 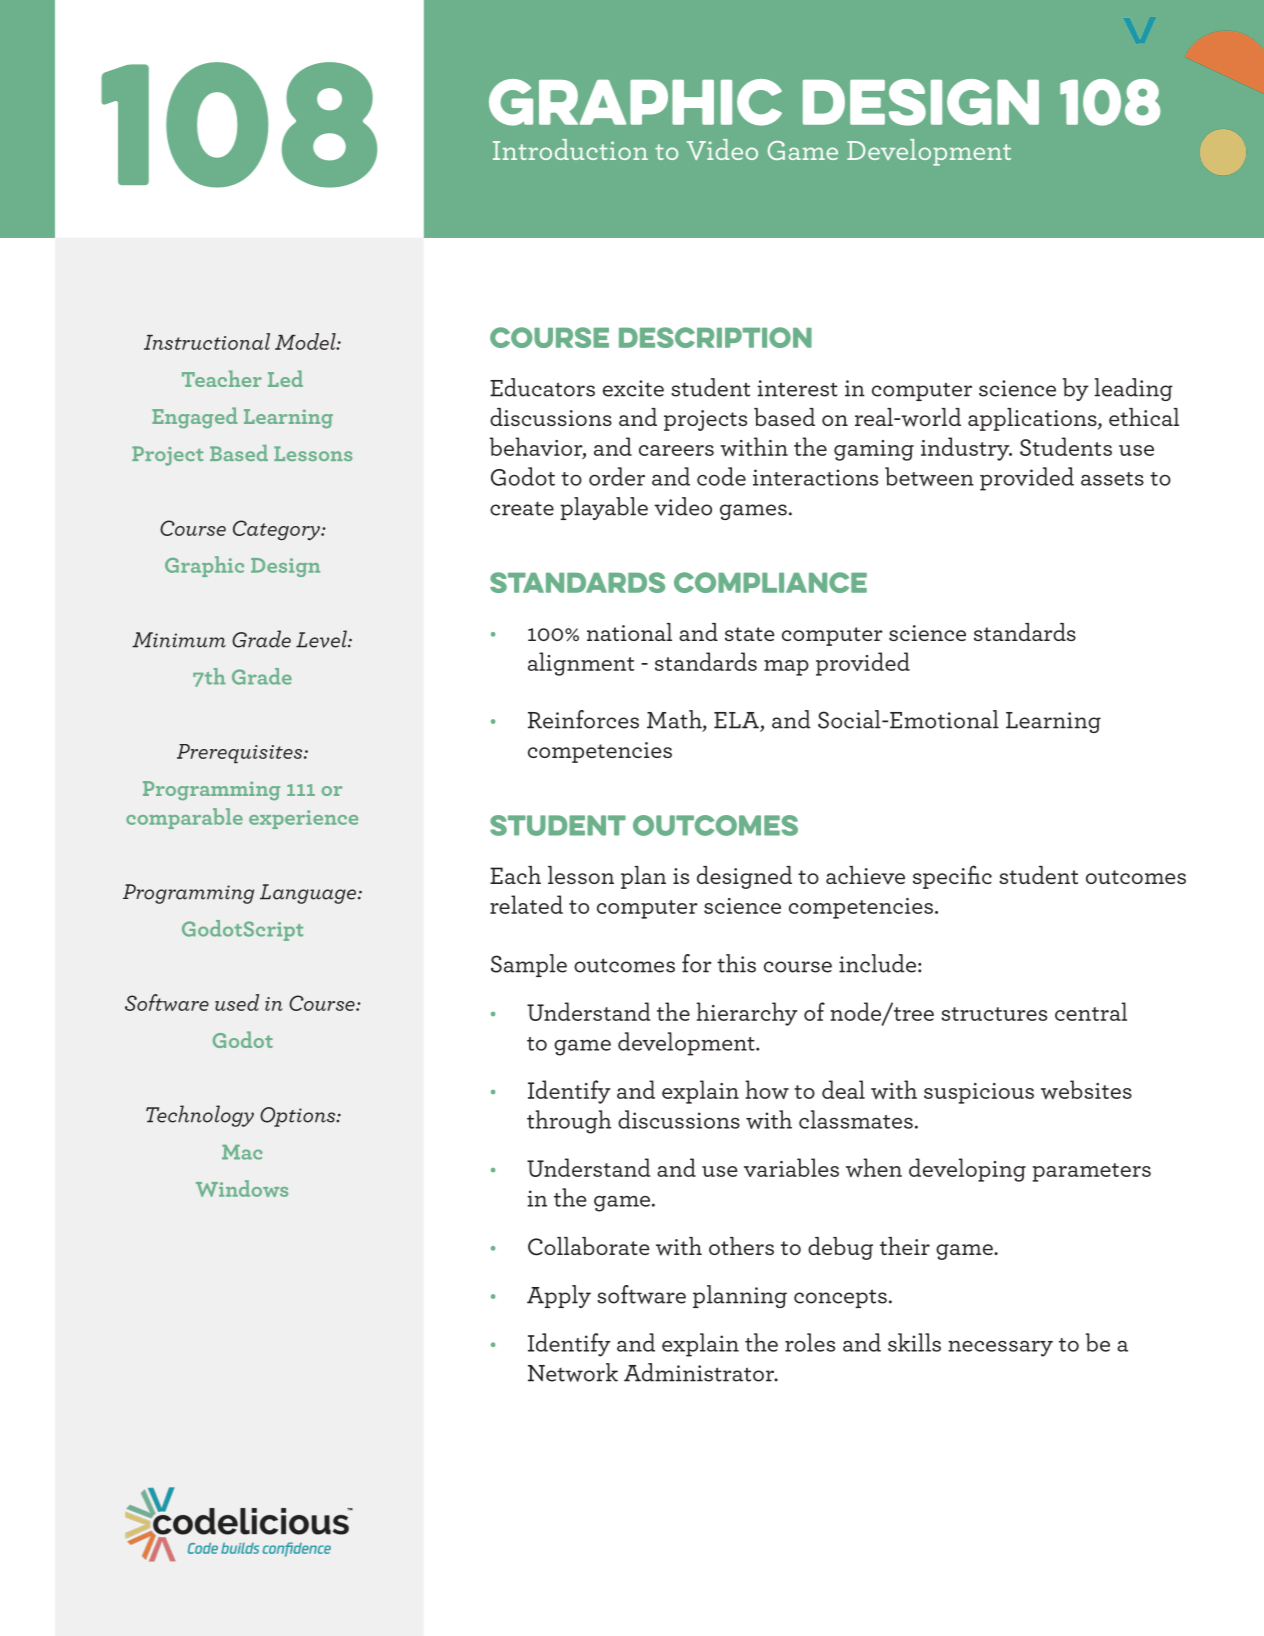 I want to click on Introduction, so click(x=570, y=149).
